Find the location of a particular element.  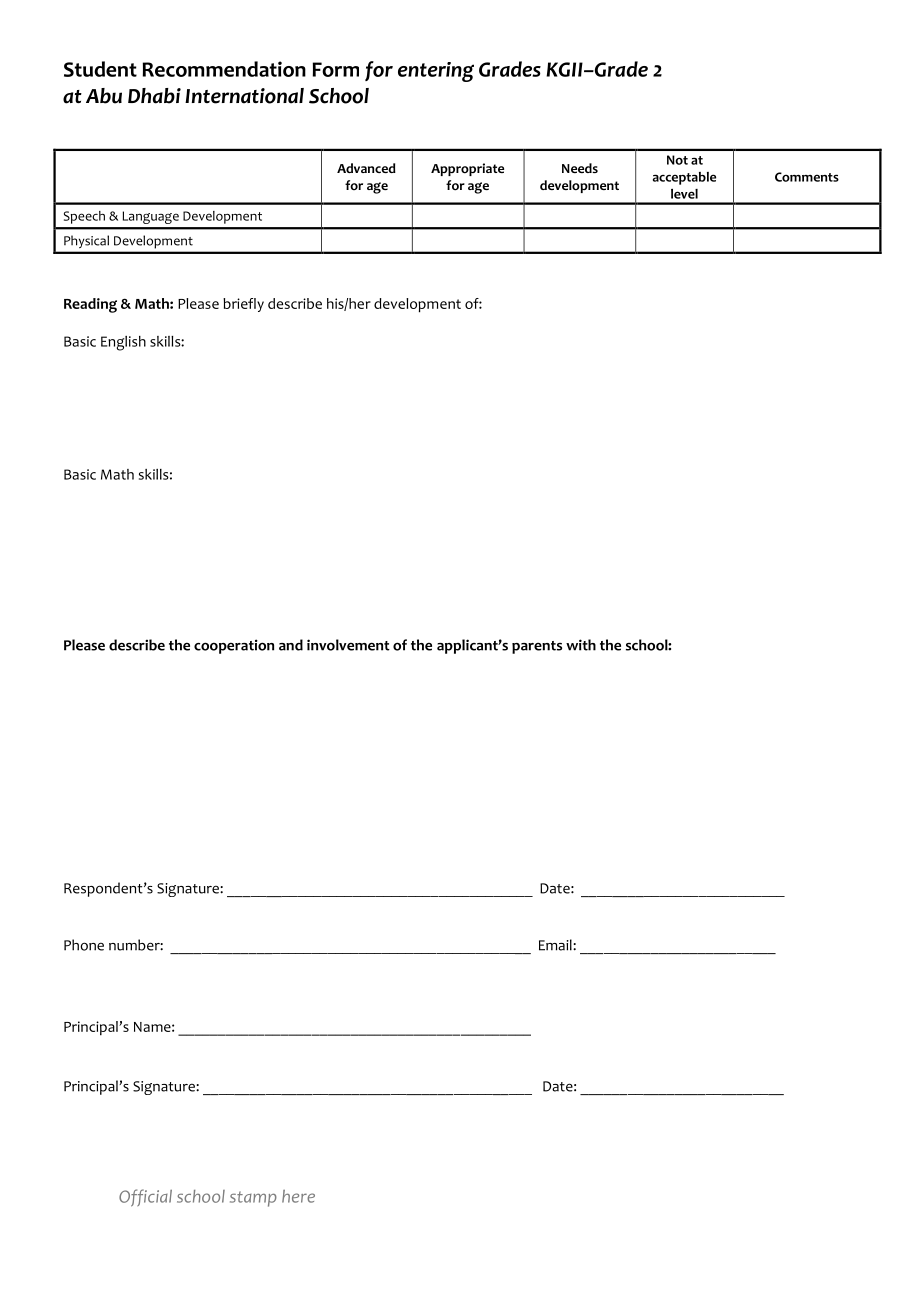

here is located at coordinates (298, 1196).
